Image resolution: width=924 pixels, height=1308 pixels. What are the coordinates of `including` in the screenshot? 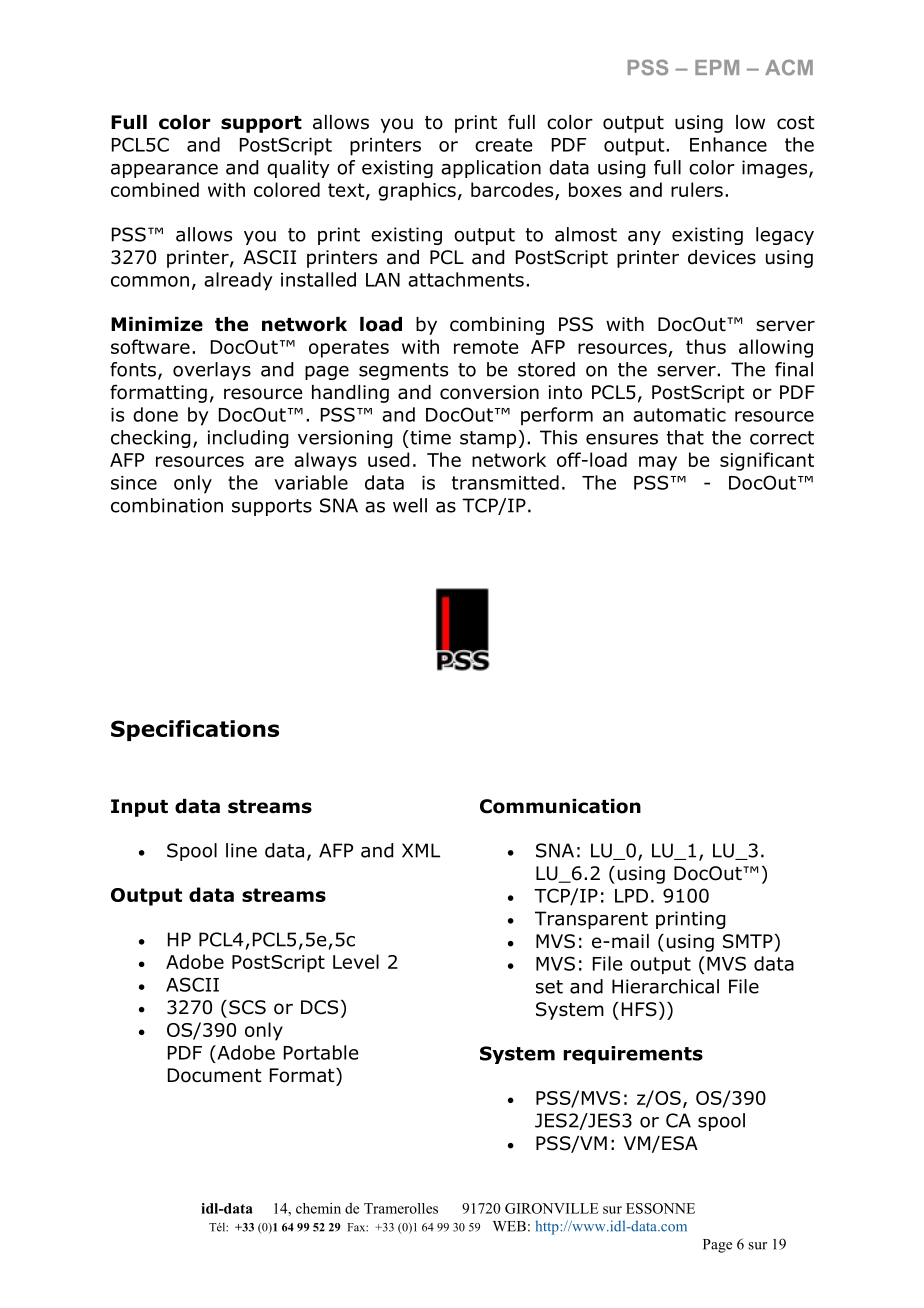 It's located at (248, 439).
